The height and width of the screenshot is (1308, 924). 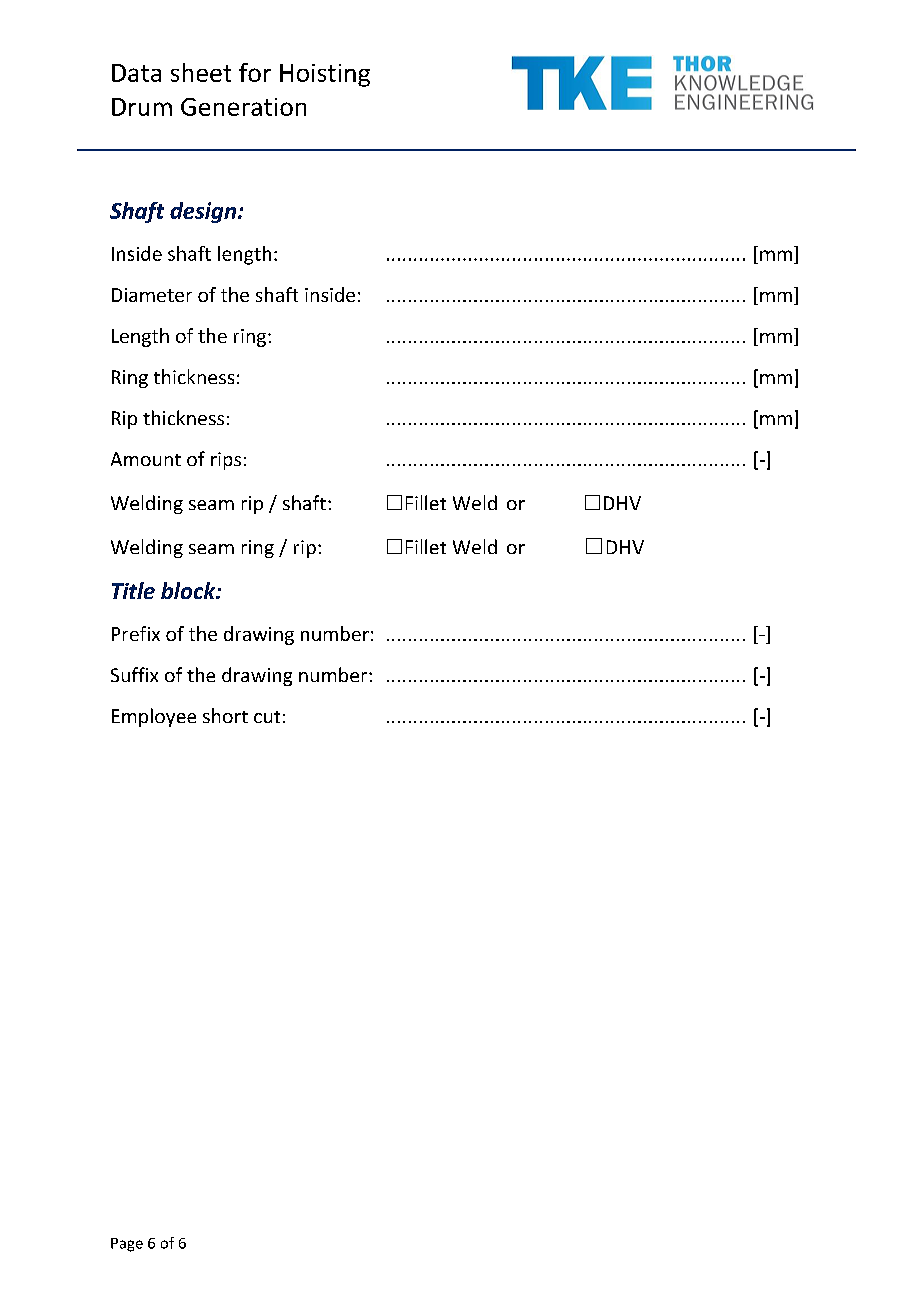 I want to click on Hoisting, so click(x=325, y=75).
